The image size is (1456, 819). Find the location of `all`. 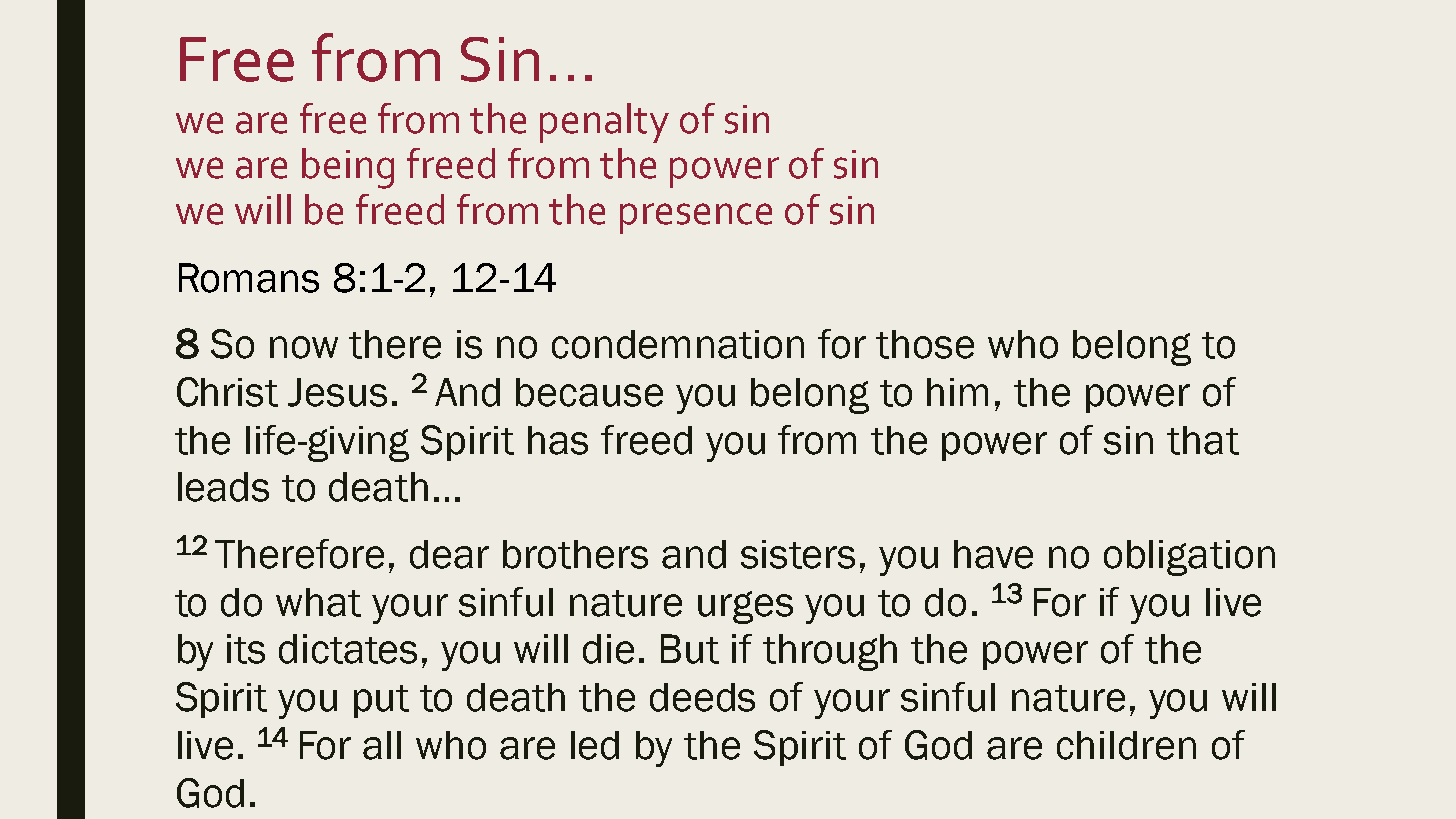

all is located at coordinates (382, 745).
